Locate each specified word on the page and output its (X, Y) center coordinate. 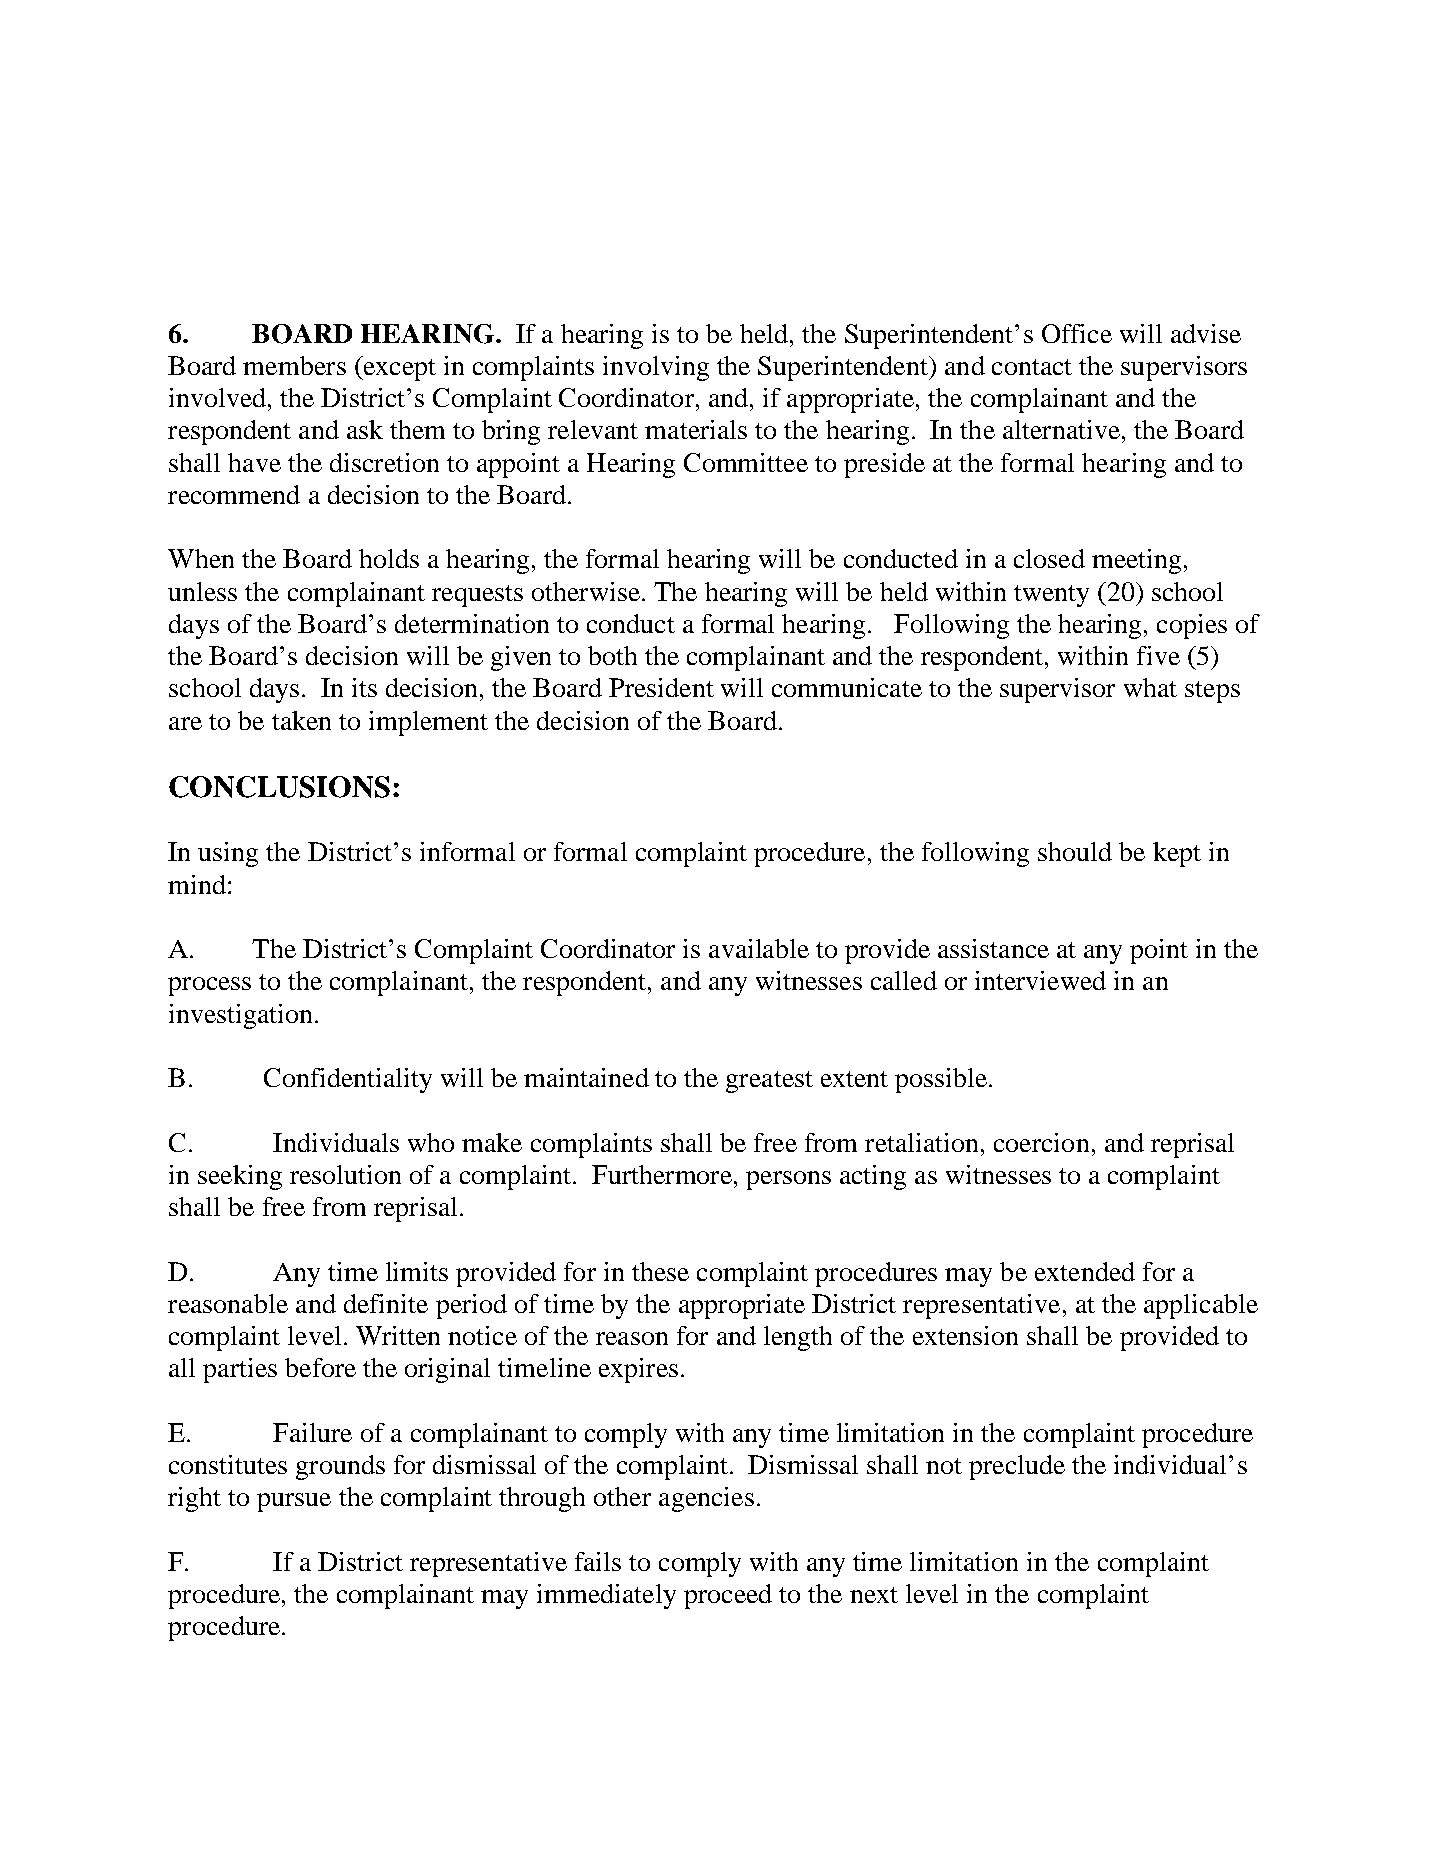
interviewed (1040, 980)
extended (1085, 1271)
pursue (294, 1502)
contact (1032, 367)
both (612, 655)
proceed (728, 1596)
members (294, 365)
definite (386, 1303)
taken (301, 720)
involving (656, 368)
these (660, 1271)
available (759, 948)
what (1150, 687)
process (209, 986)
